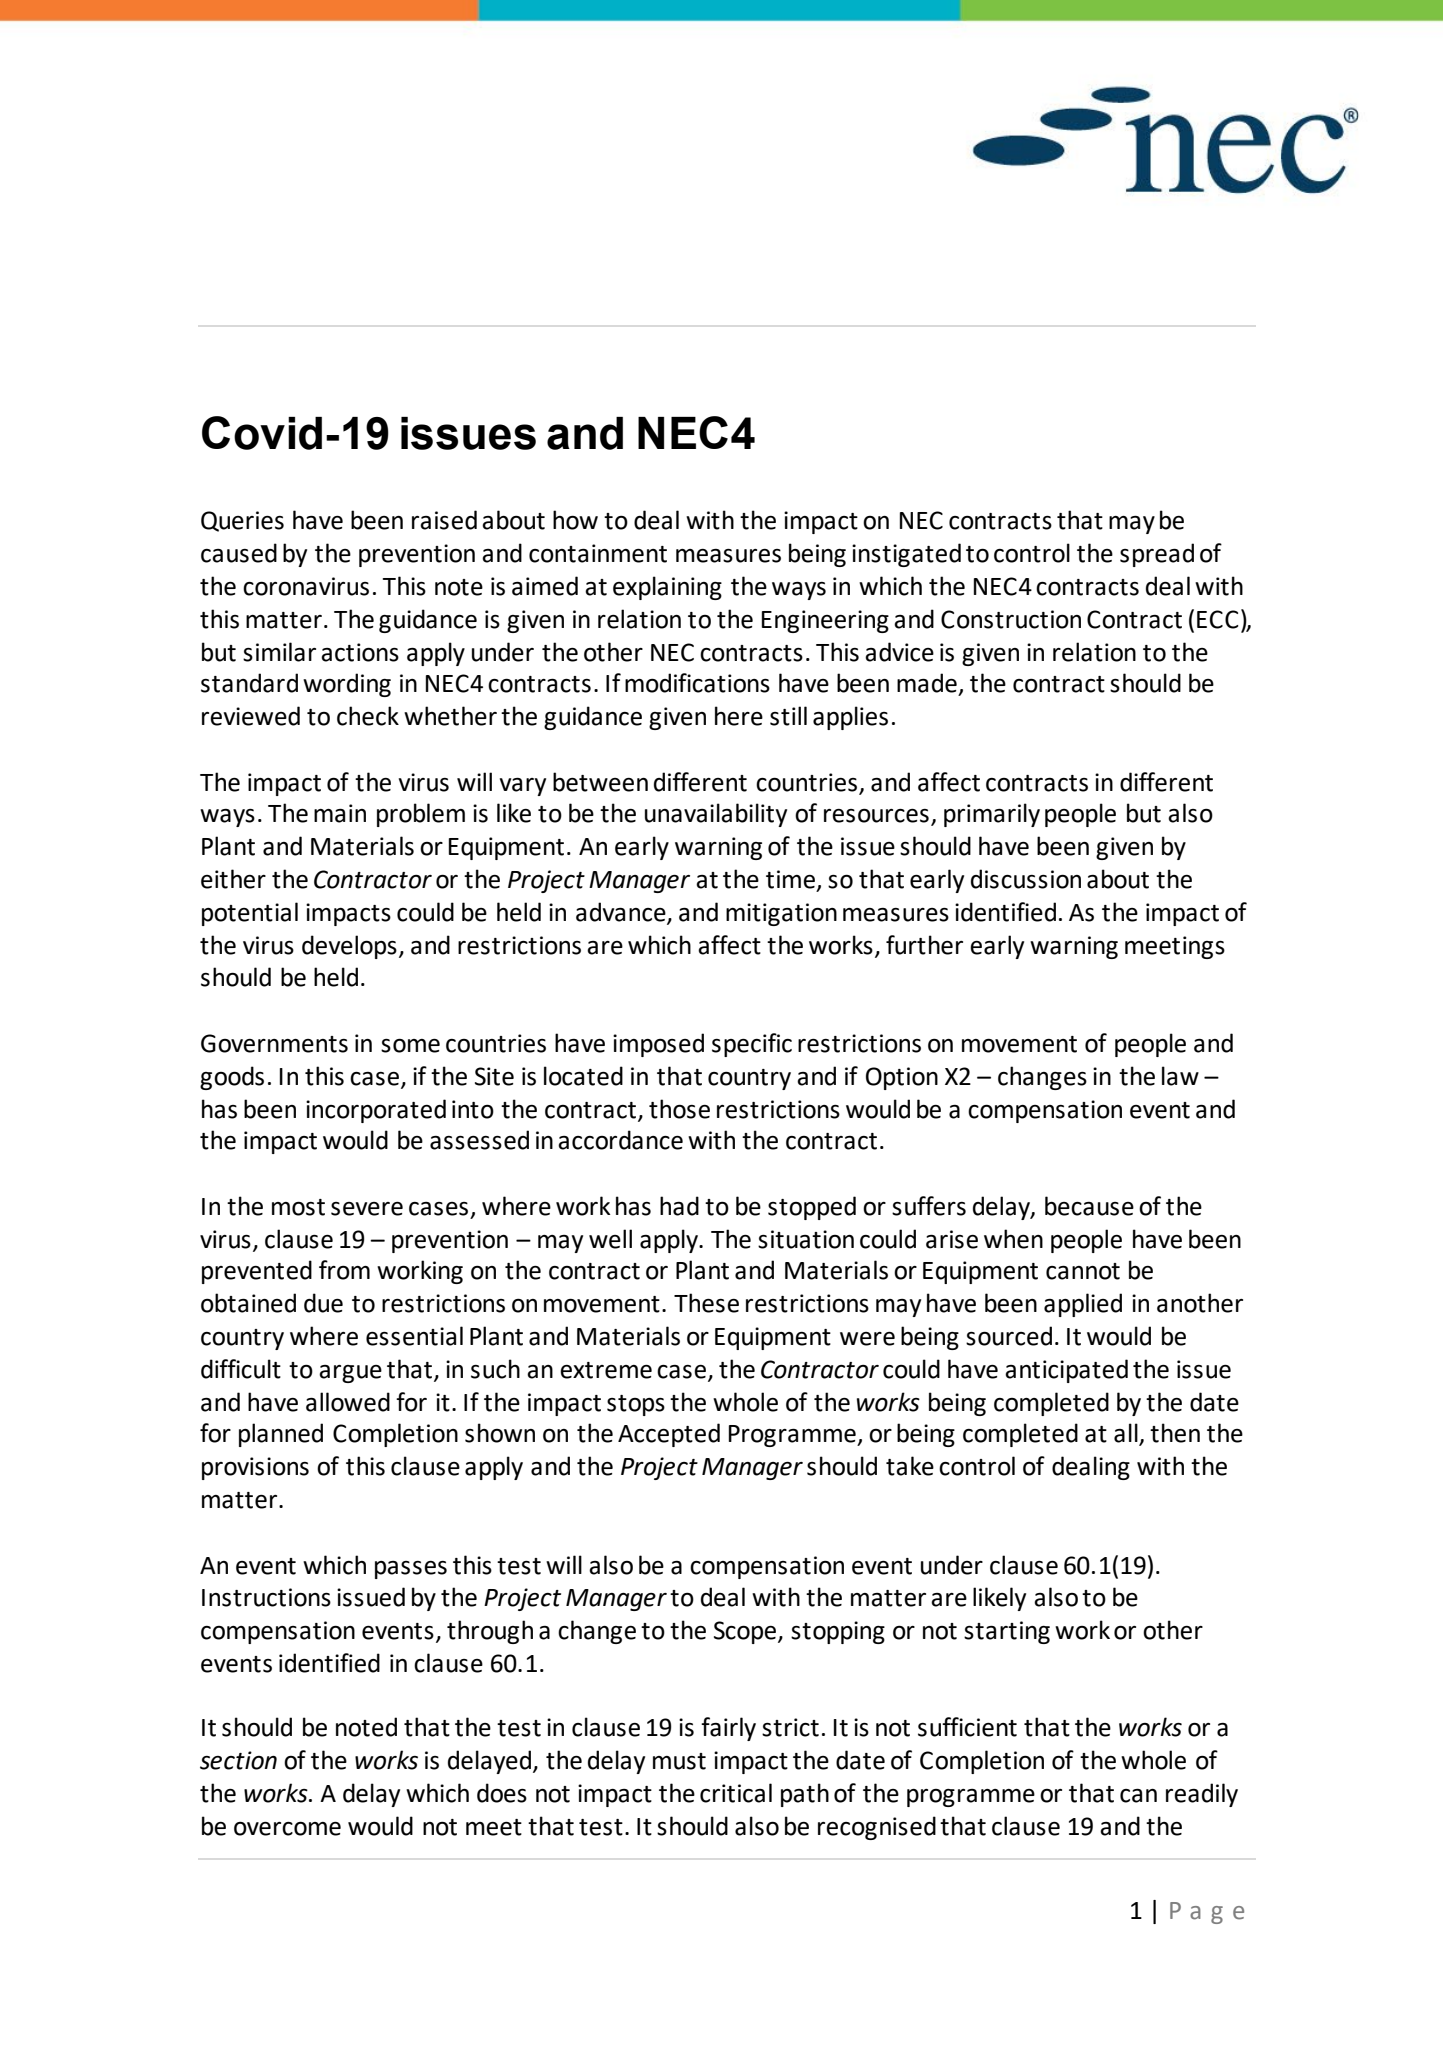  I want to click on develops, so click(349, 947).
